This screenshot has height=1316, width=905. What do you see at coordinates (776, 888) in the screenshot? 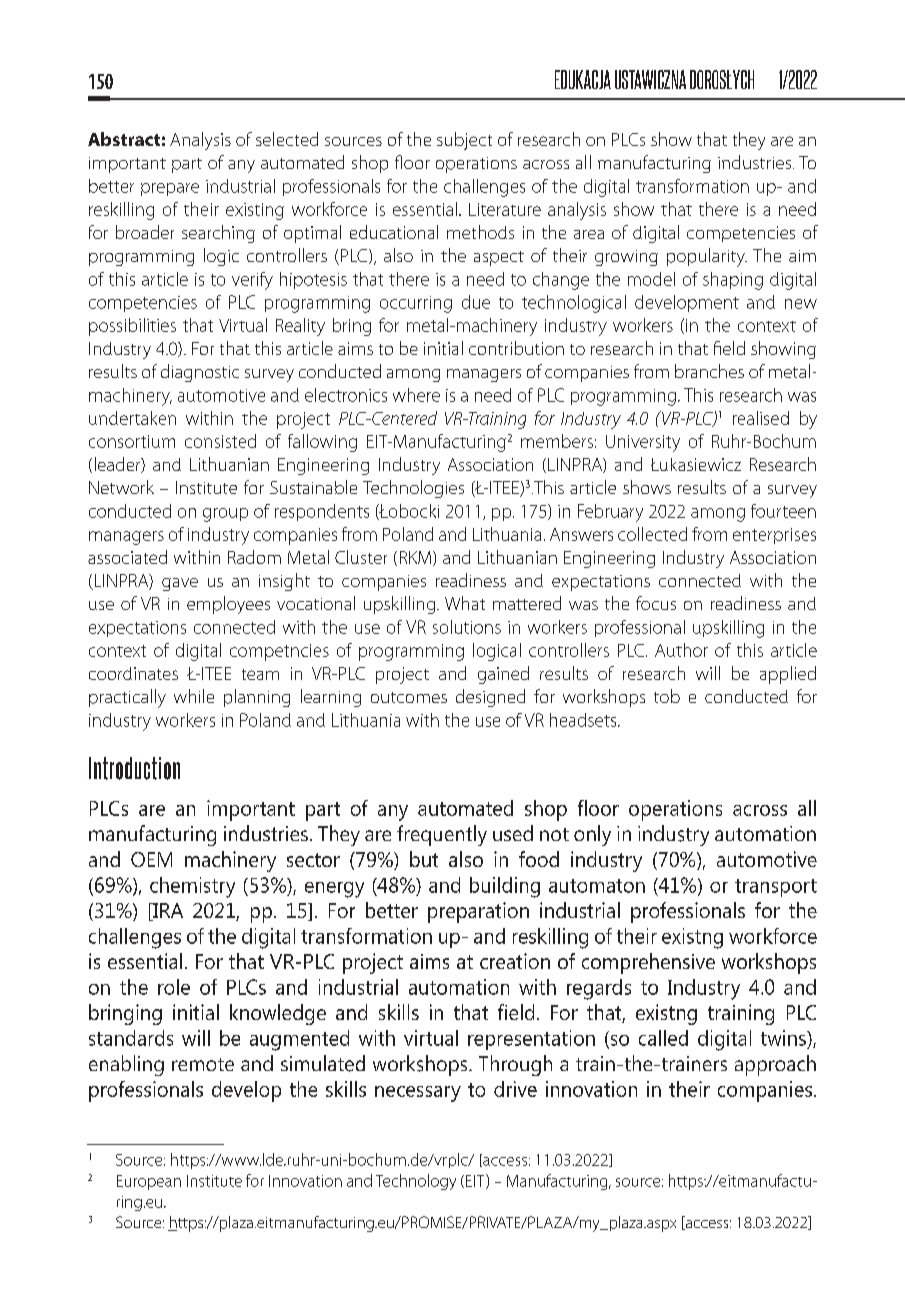
I see `transport` at bounding box center [776, 888].
